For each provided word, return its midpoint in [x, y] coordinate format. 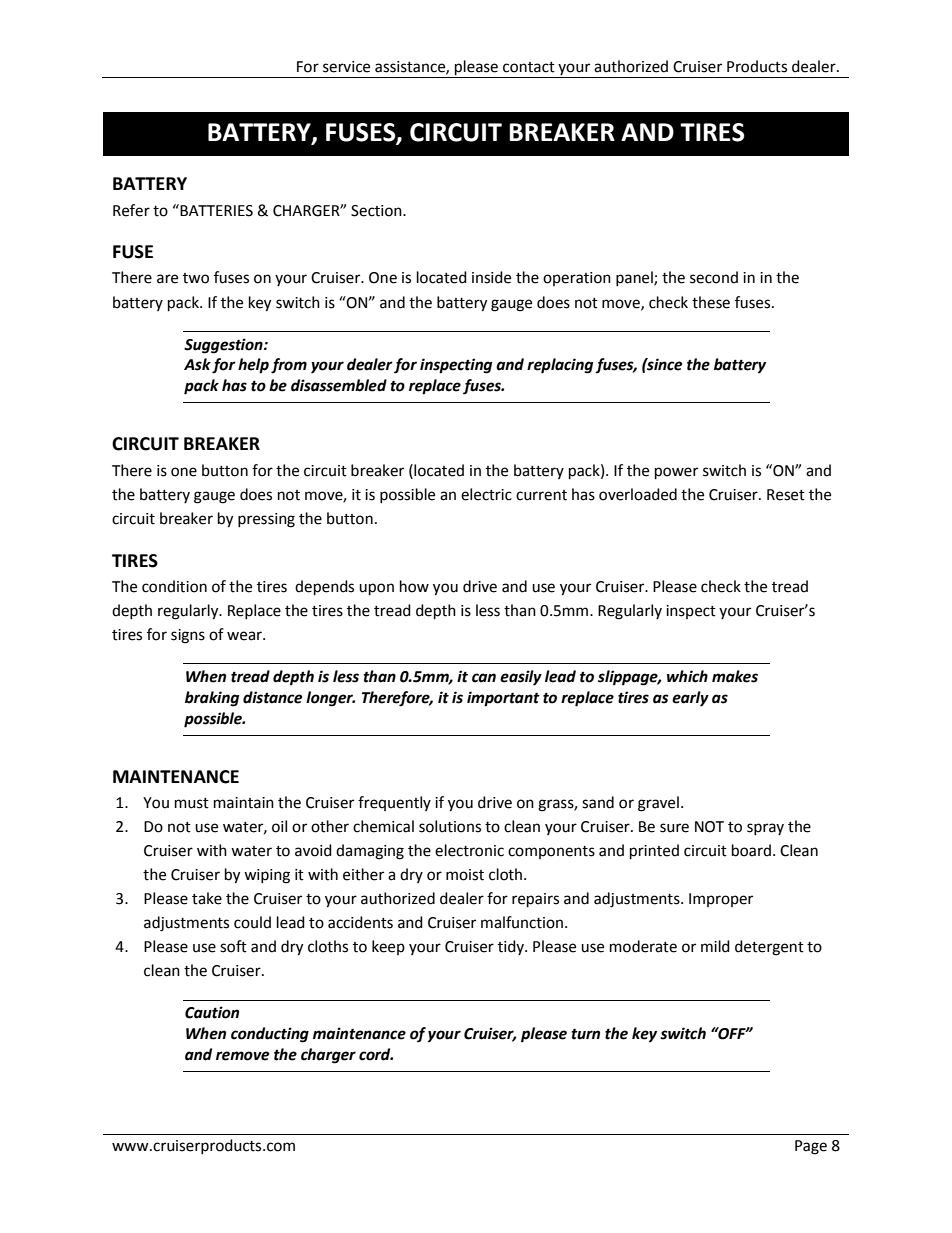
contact [529, 67]
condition [174, 586]
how [414, 586]
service [346, 67]
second [714, 277]
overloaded [638, 494]
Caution [212, 1012]
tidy [512, 947]
